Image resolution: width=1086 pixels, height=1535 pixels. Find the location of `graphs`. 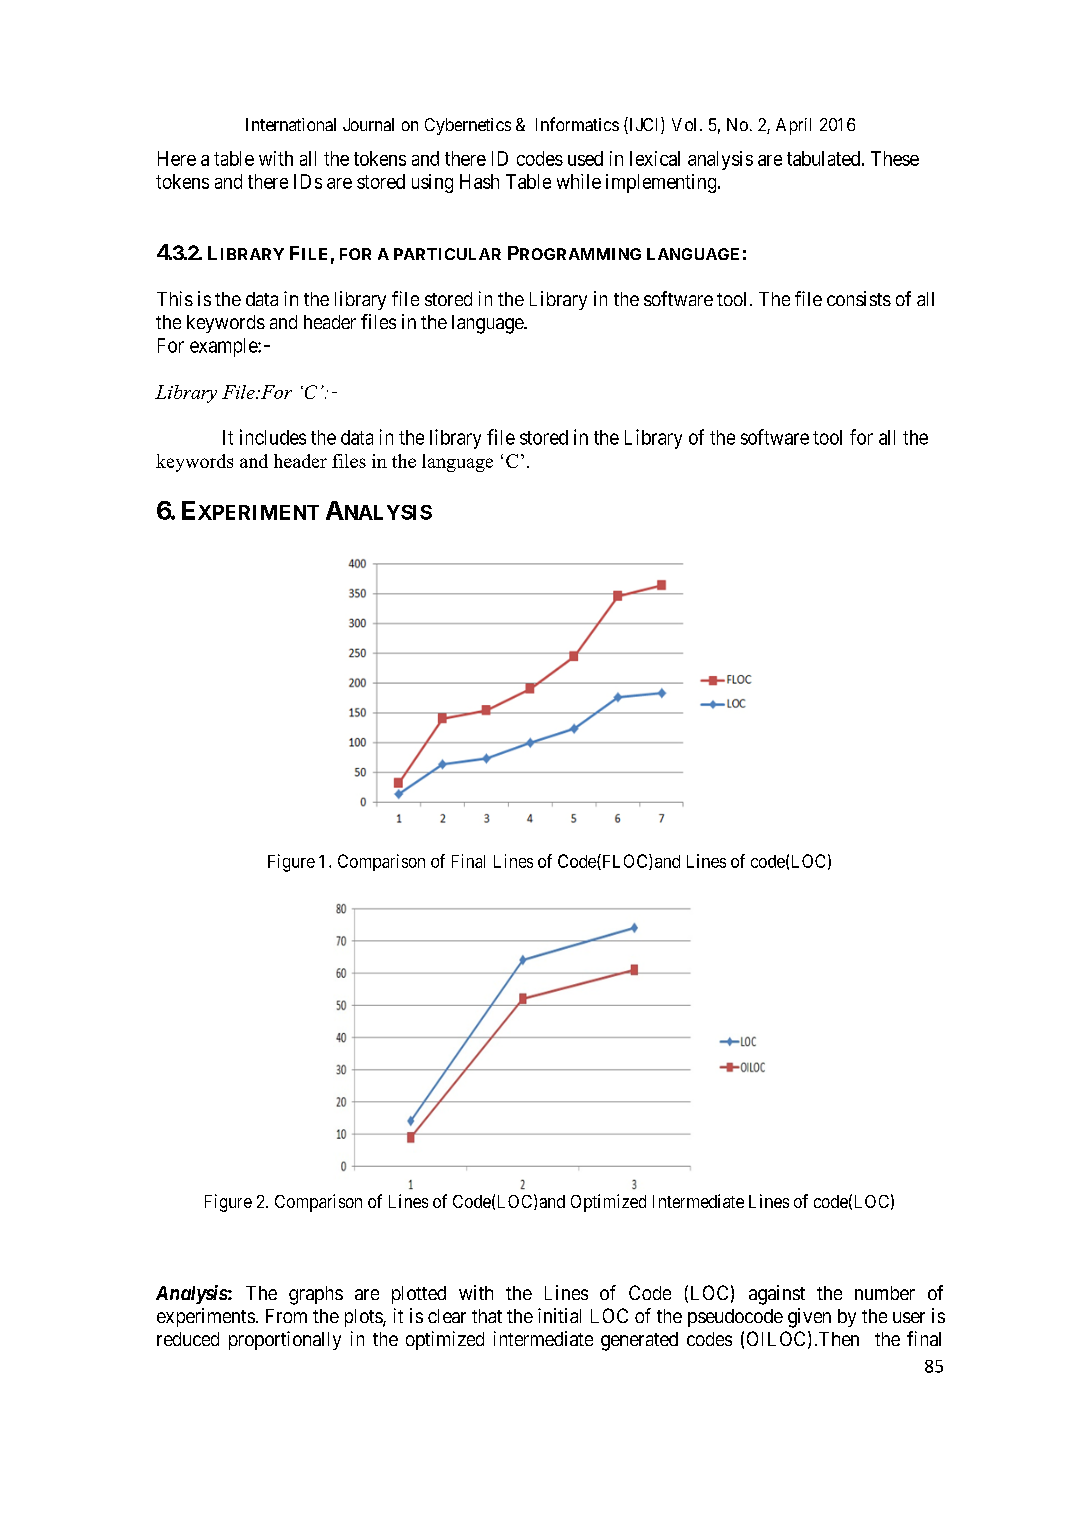

graphs is located at coordinates (316, 1295).
